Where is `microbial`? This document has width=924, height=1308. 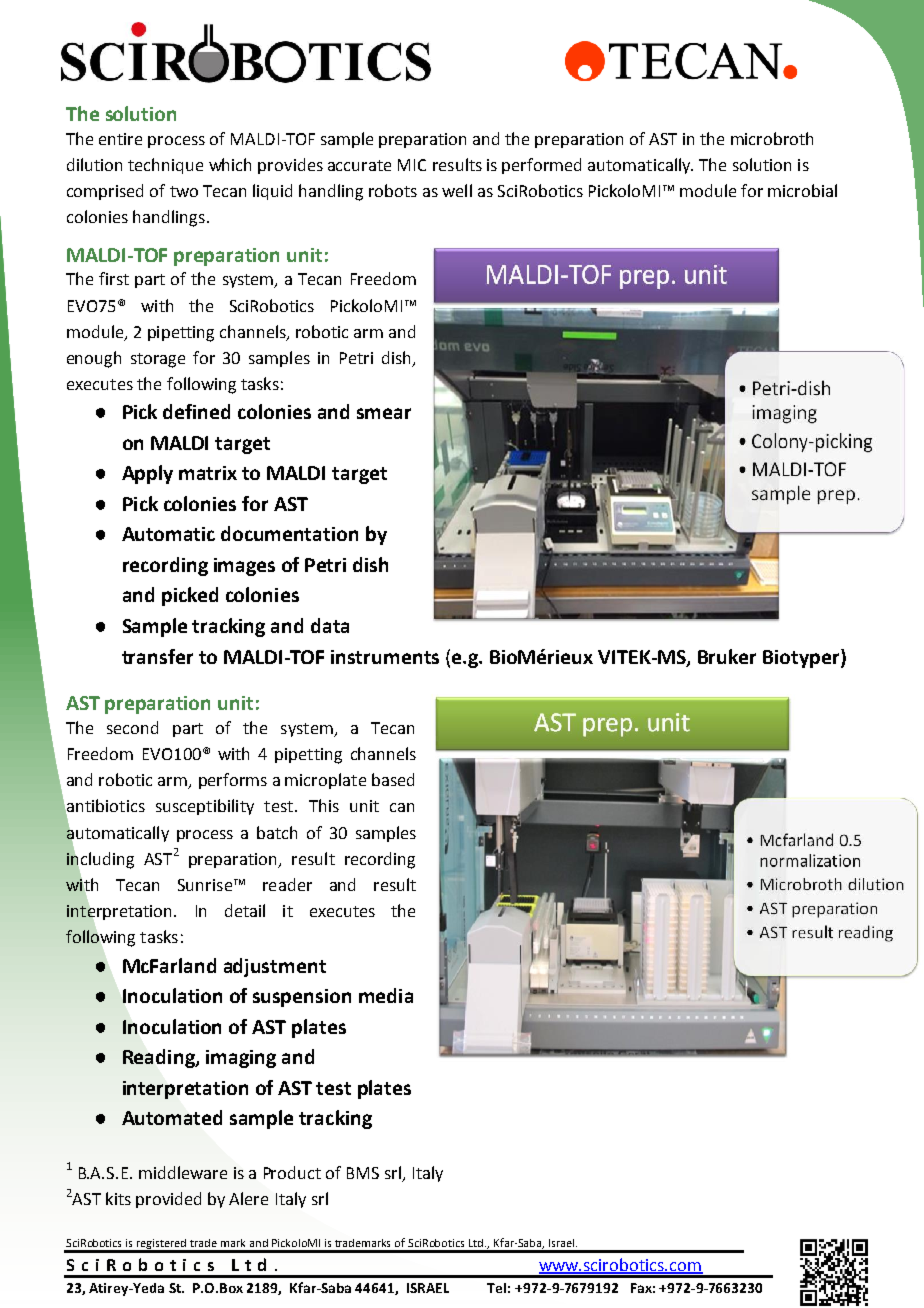
microbial is located at coordinates (802, 190).
